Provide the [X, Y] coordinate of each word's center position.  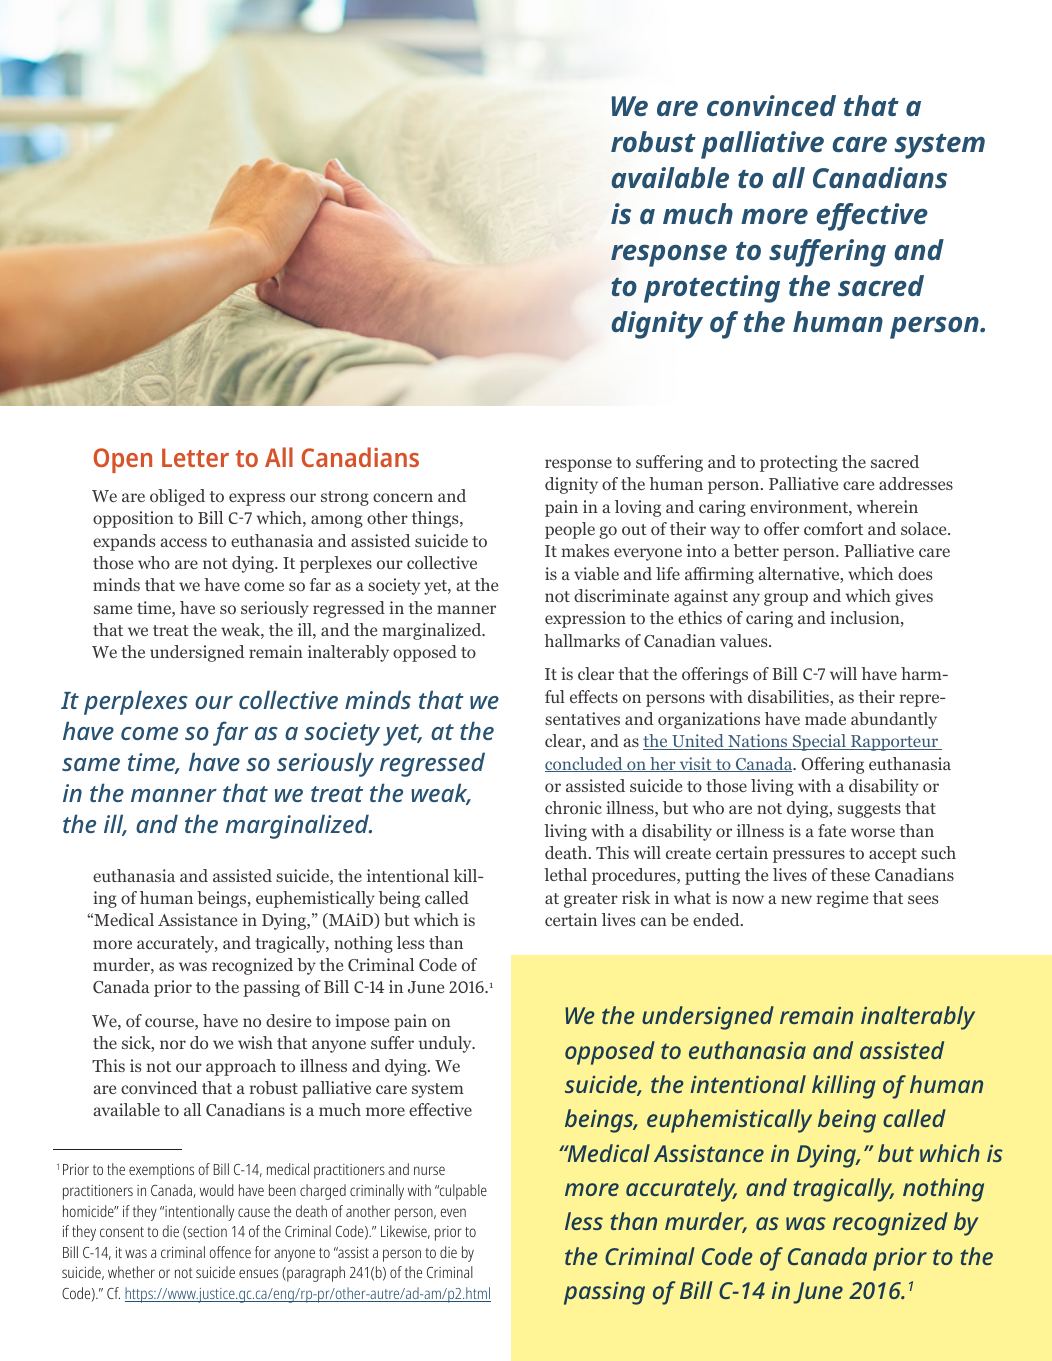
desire [288, 1020]
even [453, 1212]
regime [842, 899]
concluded [585, 764]
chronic [573, 807]
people [570, 530]
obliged [177, 497]
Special [819, 742]
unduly [446, 1044]
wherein [887, 506]
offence [230, 1252]
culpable [462, 1192]
